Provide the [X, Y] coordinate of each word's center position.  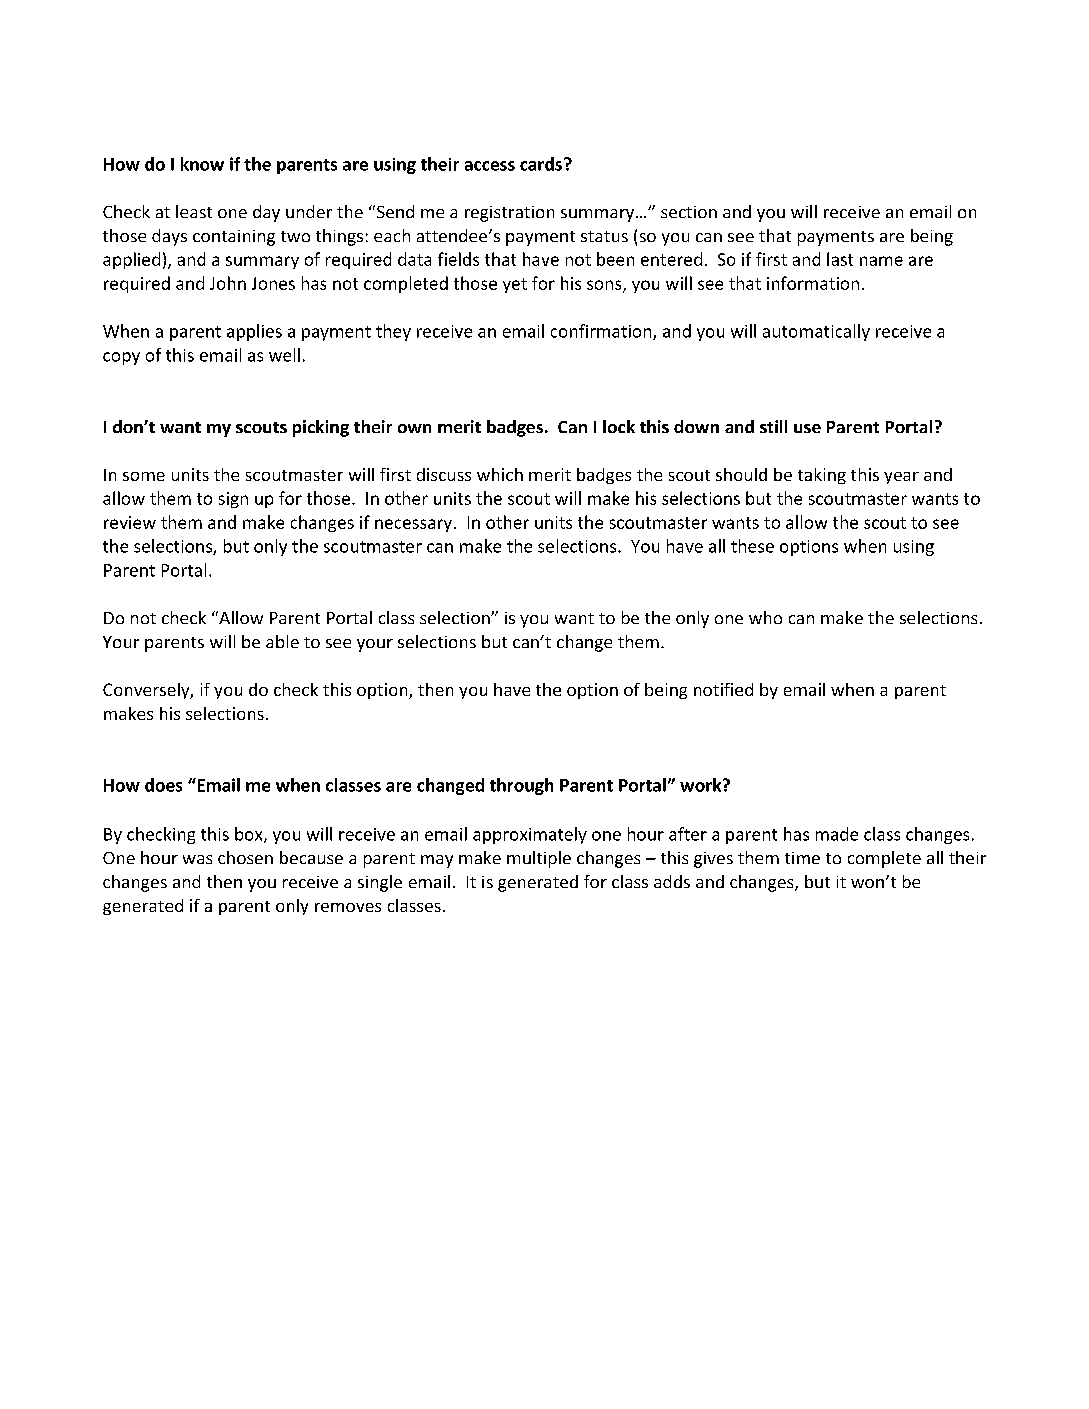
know [202, 164]
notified [723, 689]
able [282, 641]
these [752, 546]
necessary [413, 525]
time [802, 858]
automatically [816, 332]
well [284, 355]
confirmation [602, 332]
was [197, 859]
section [689, 212]
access [490, 166]
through [521, 786]
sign [233, 500]
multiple [539, 859]
